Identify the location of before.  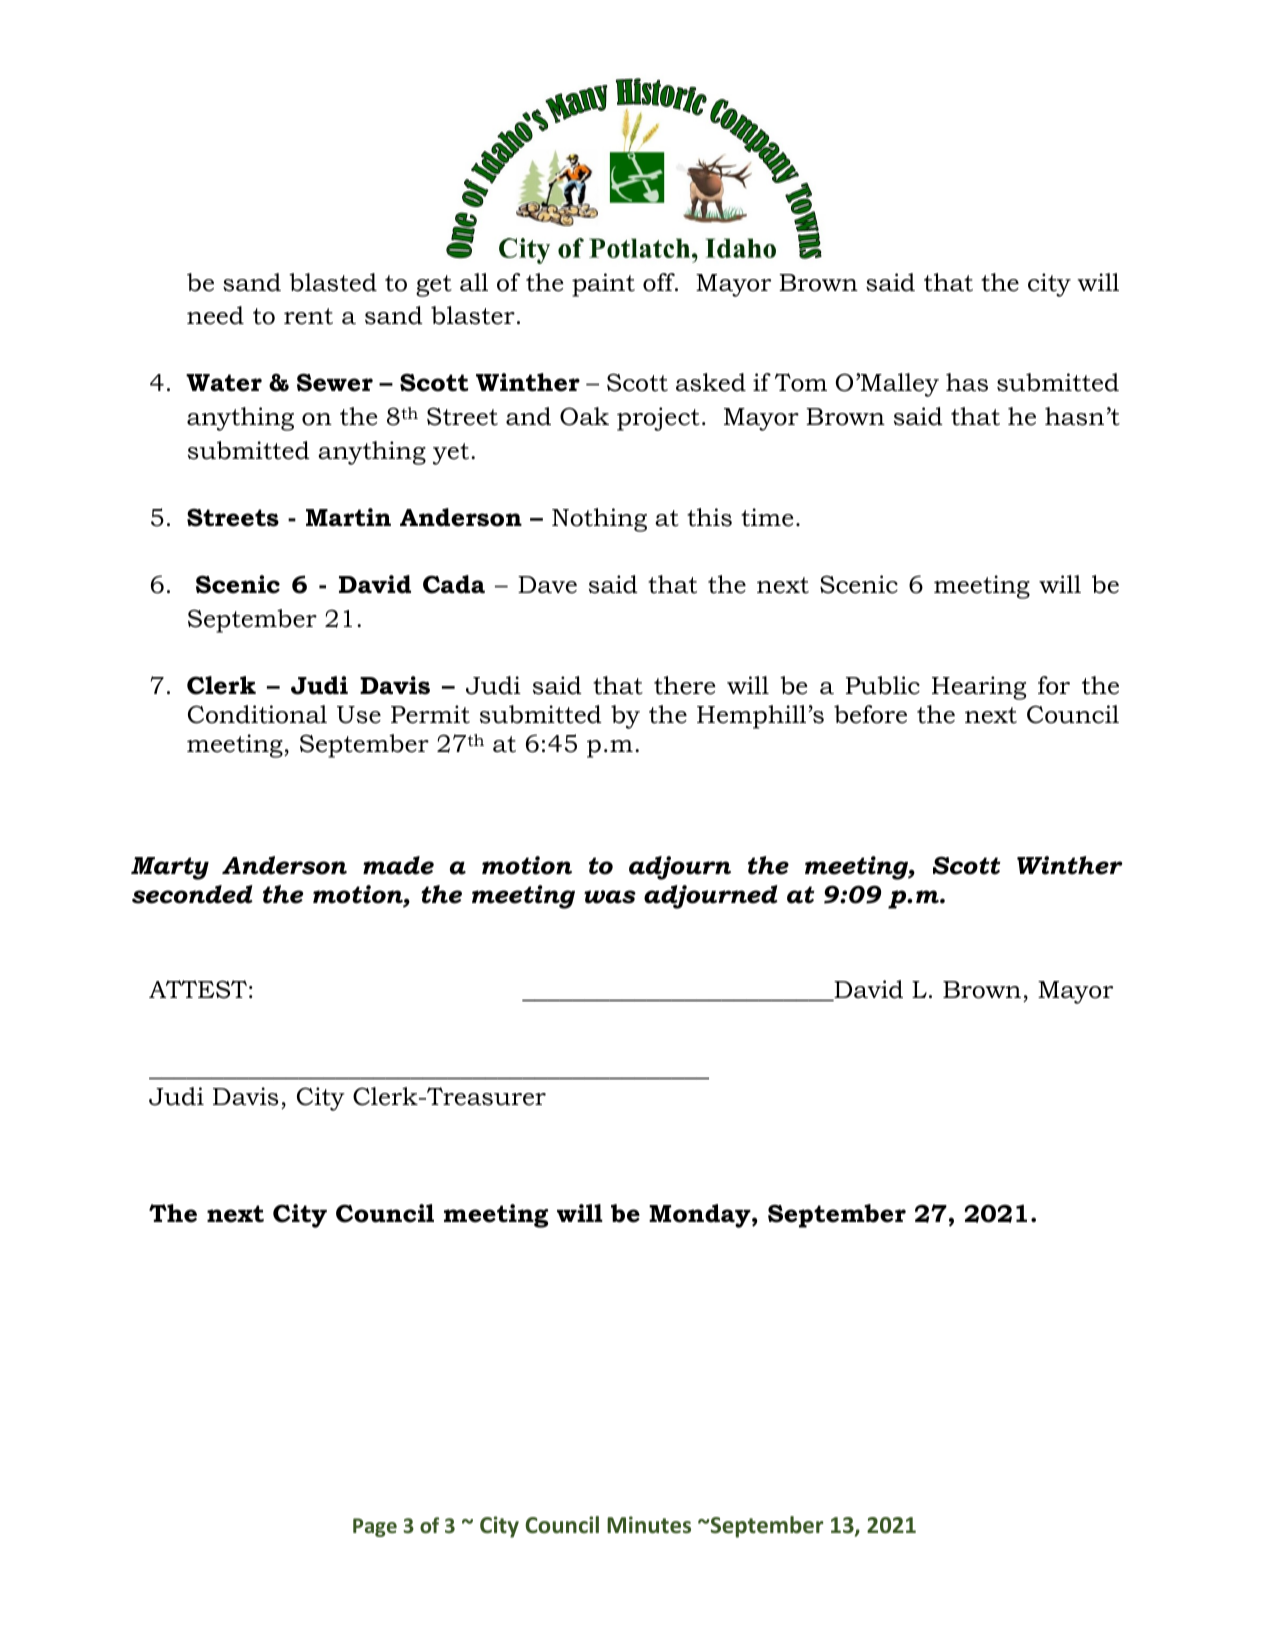
(870, 714).
